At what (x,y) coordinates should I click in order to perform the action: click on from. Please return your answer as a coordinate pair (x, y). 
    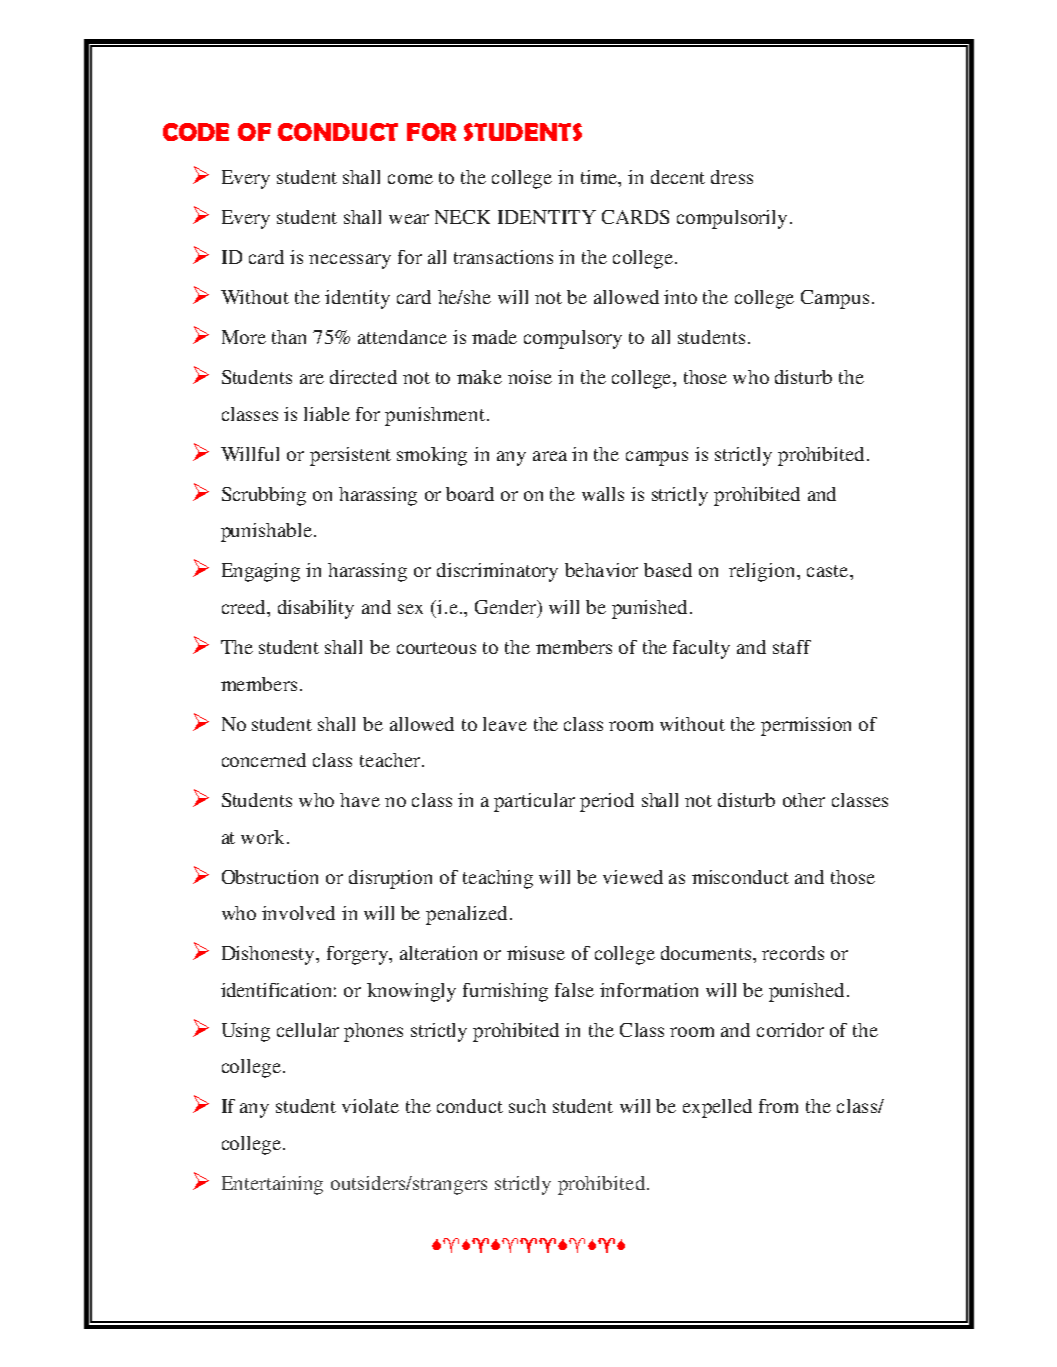
    Looking at the image, I should click on (778, 1106).
